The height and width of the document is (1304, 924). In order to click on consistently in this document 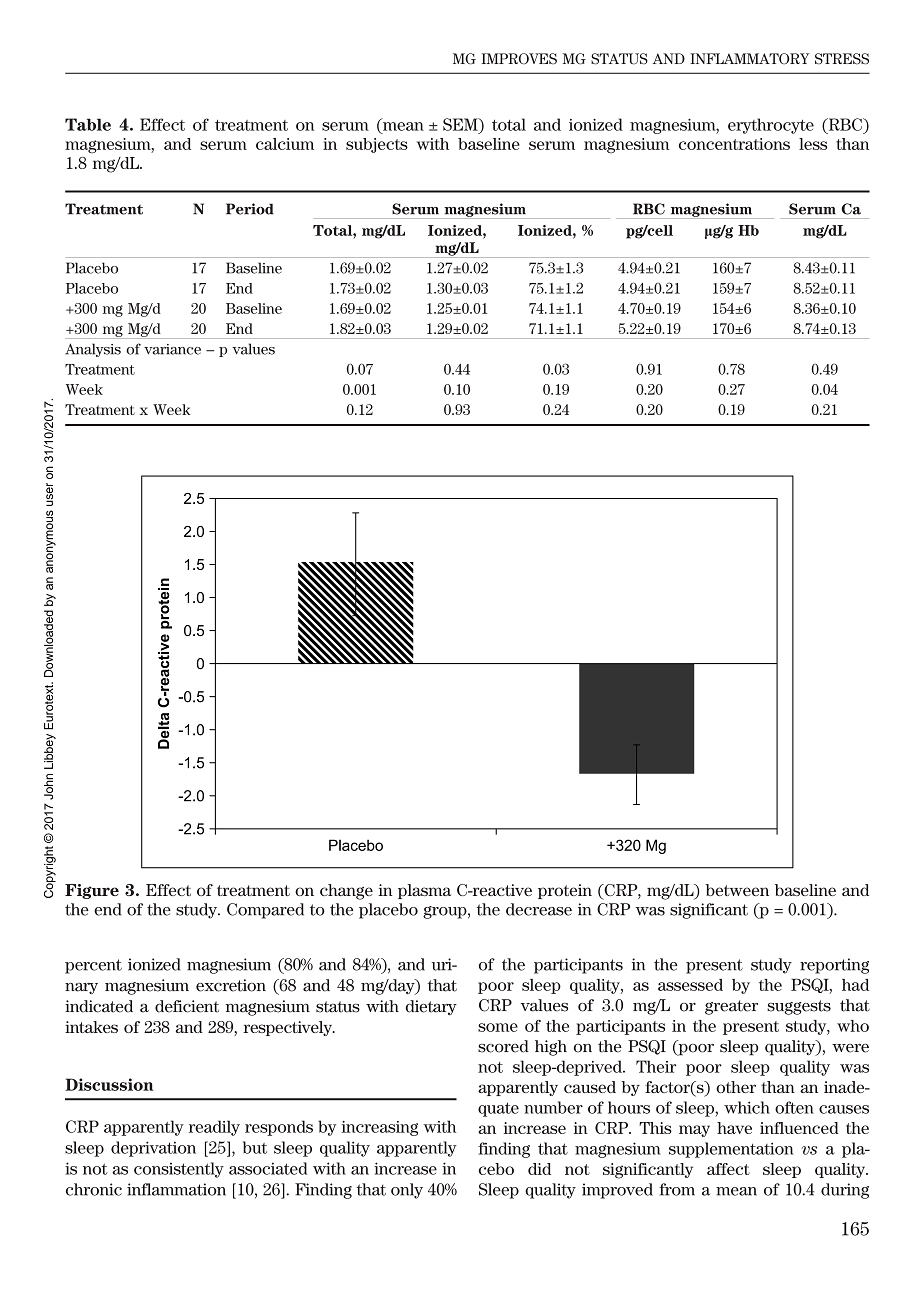, I will do `click(179, 1170)`.
